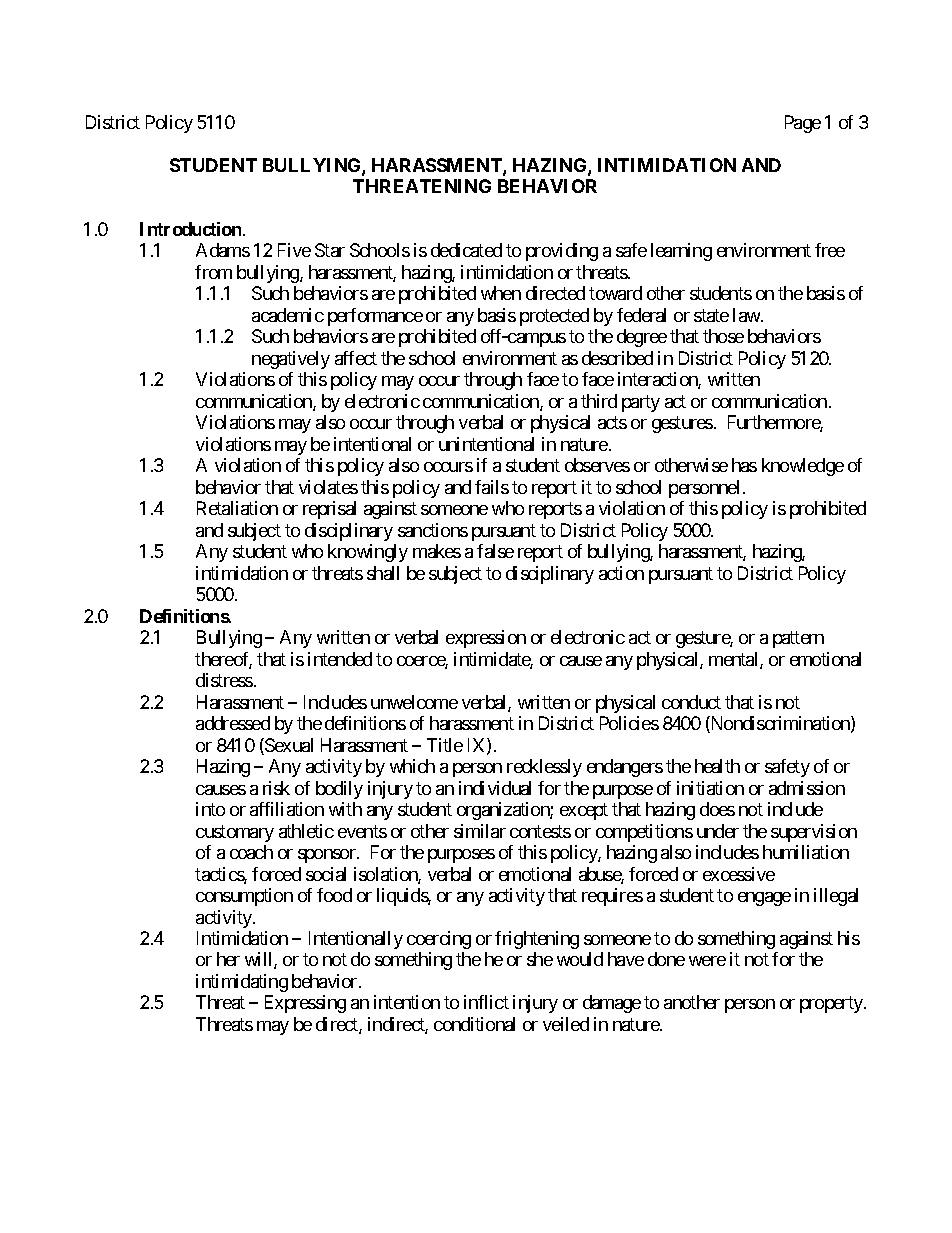 This screenshot has height=1233, width=952. I want to click on property, so click(832, 1005).
